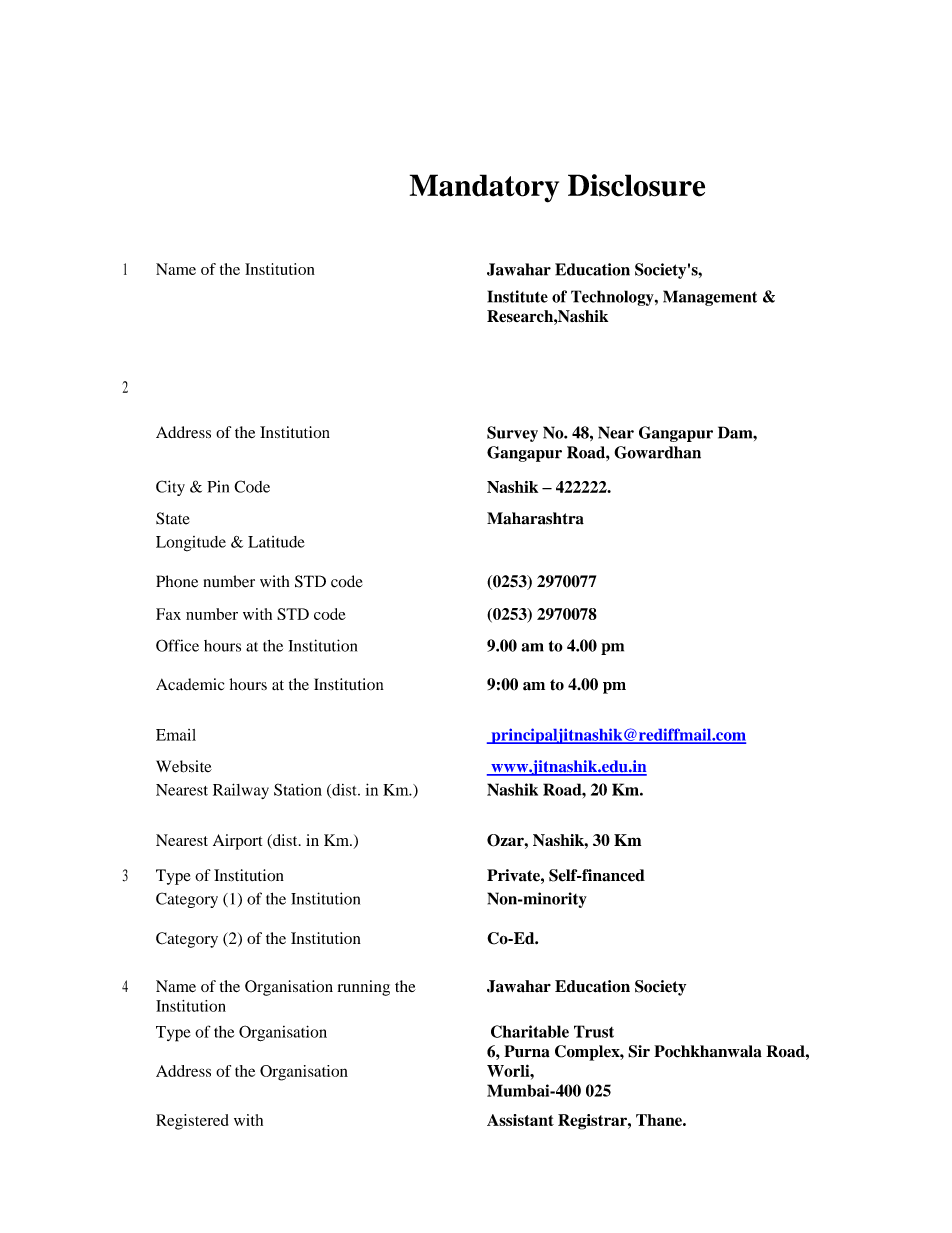  I want to click on Institute, so click(517, 296).
